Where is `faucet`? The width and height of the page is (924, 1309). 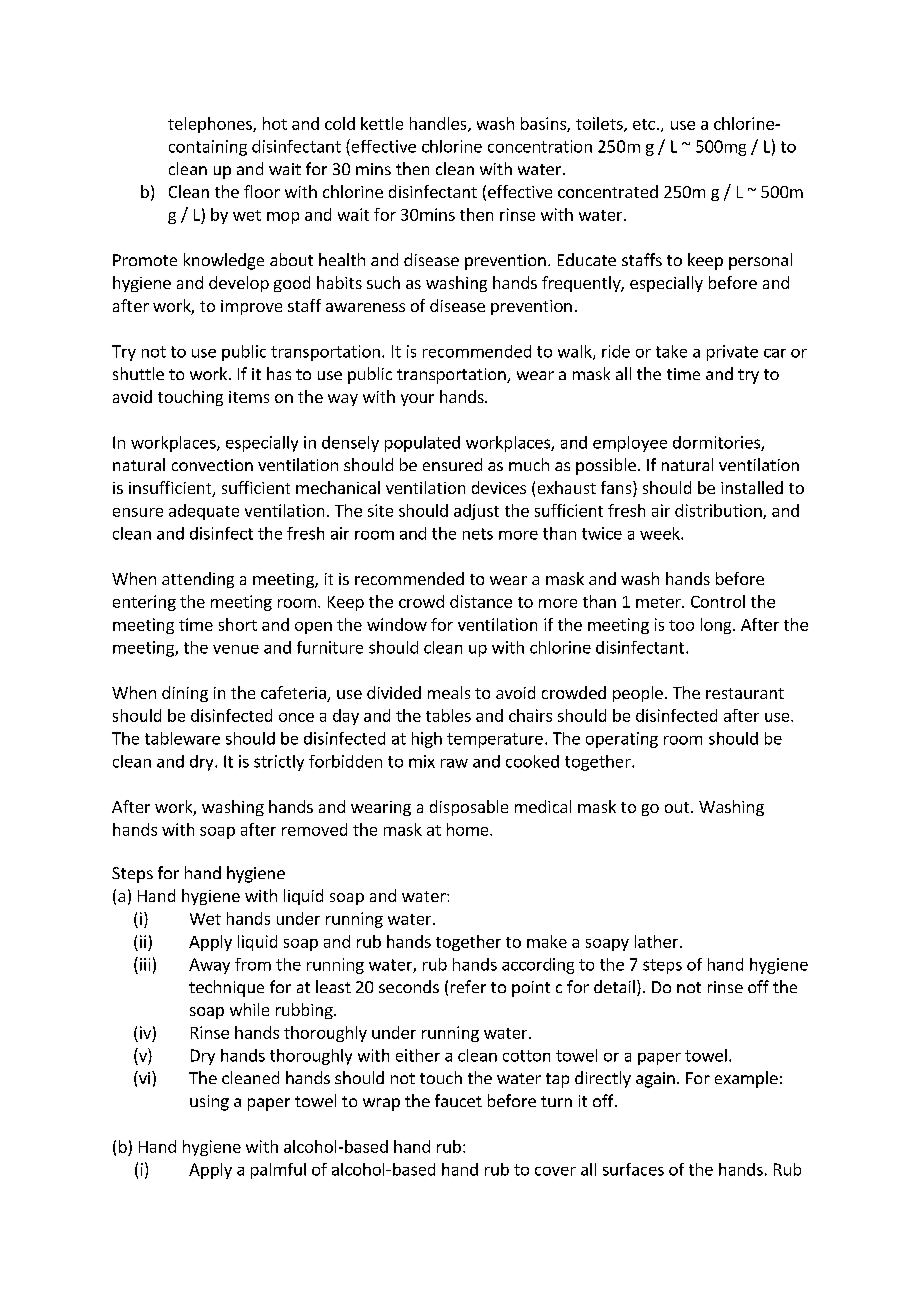 faucet is located at coordinates (458, 1100).
